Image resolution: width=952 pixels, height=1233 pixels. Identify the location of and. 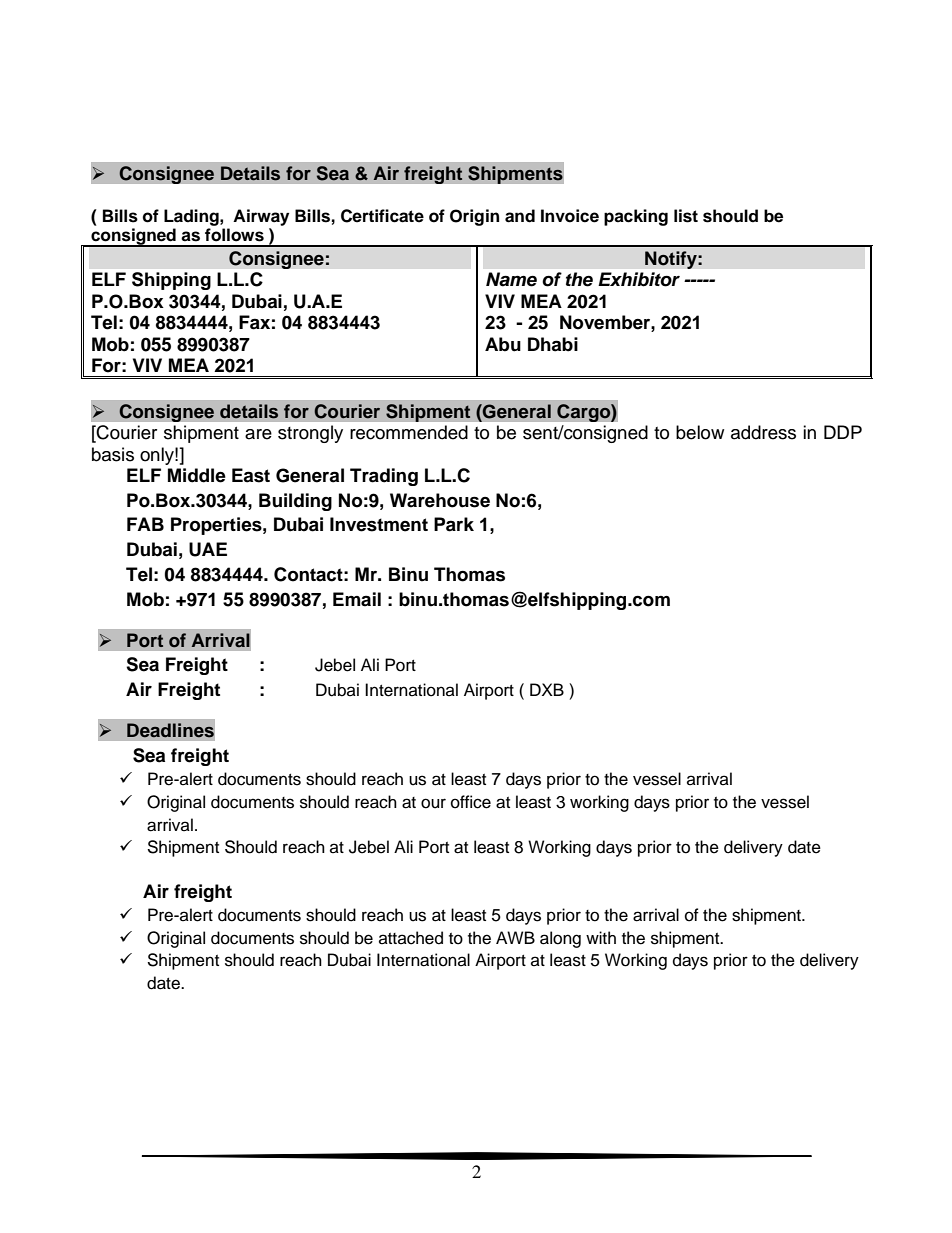
(520, 216).
